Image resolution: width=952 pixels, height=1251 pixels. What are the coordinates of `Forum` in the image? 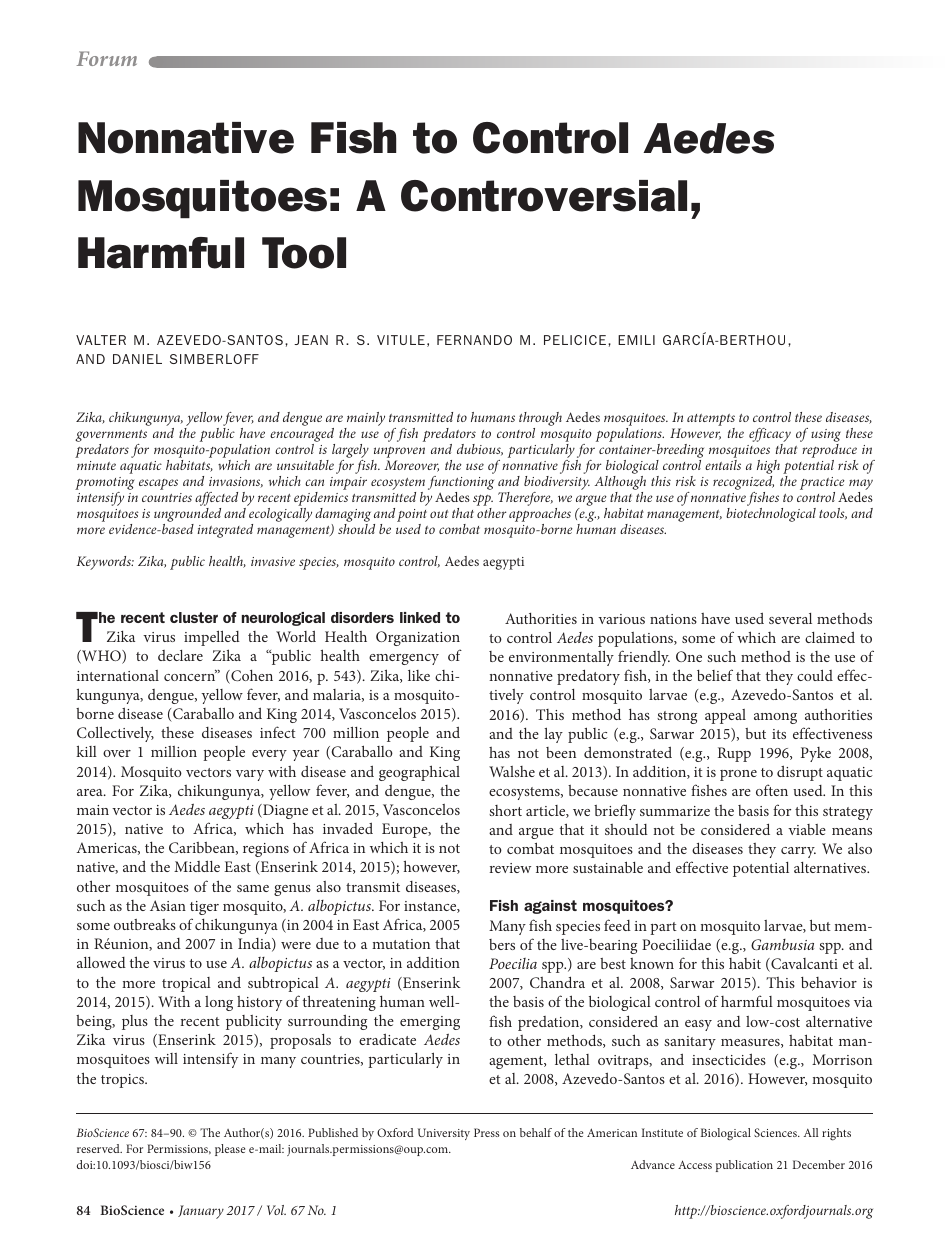 It's located at (107, 58).
